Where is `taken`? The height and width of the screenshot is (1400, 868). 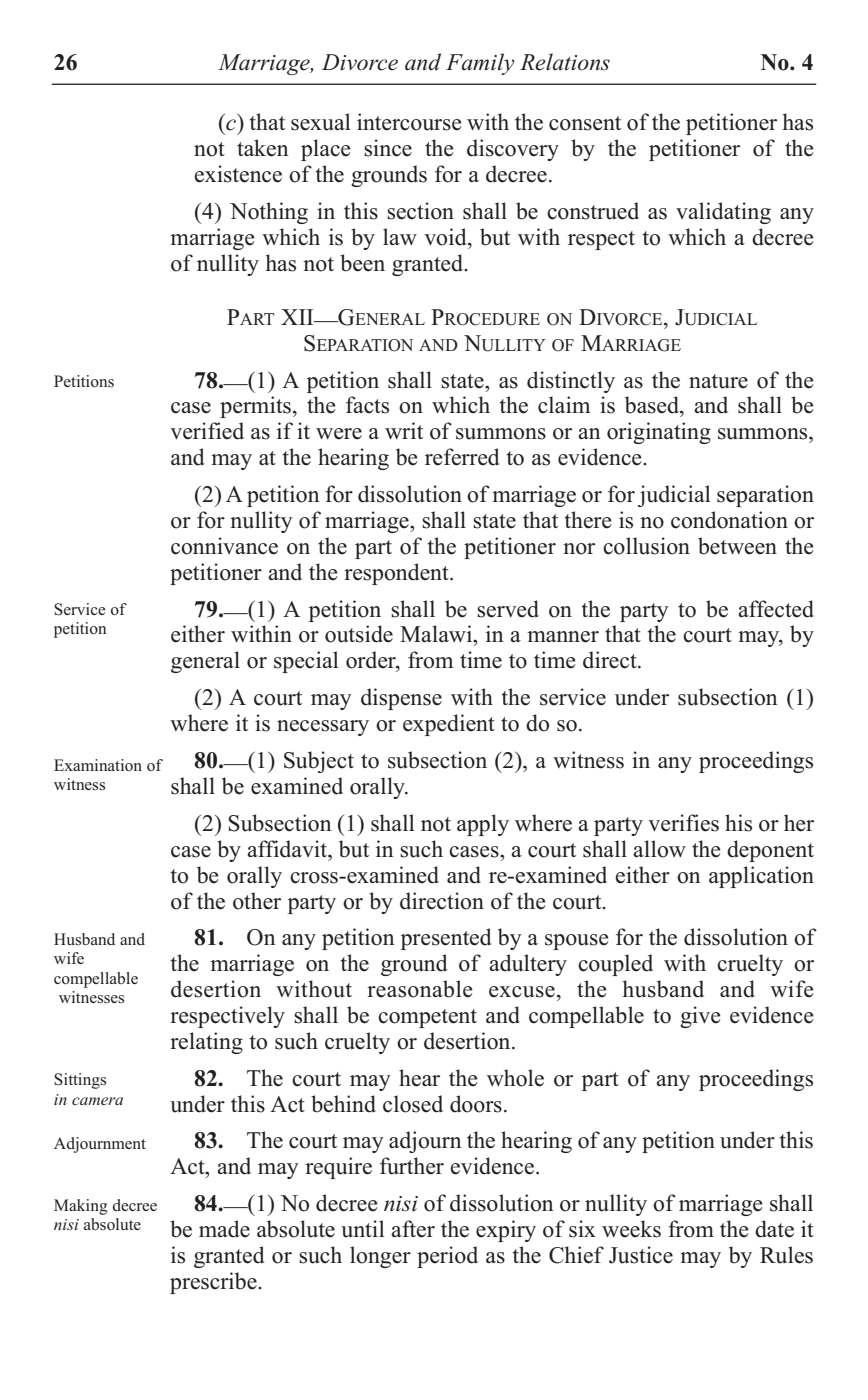
taken is located at coordinates (263, 148).
